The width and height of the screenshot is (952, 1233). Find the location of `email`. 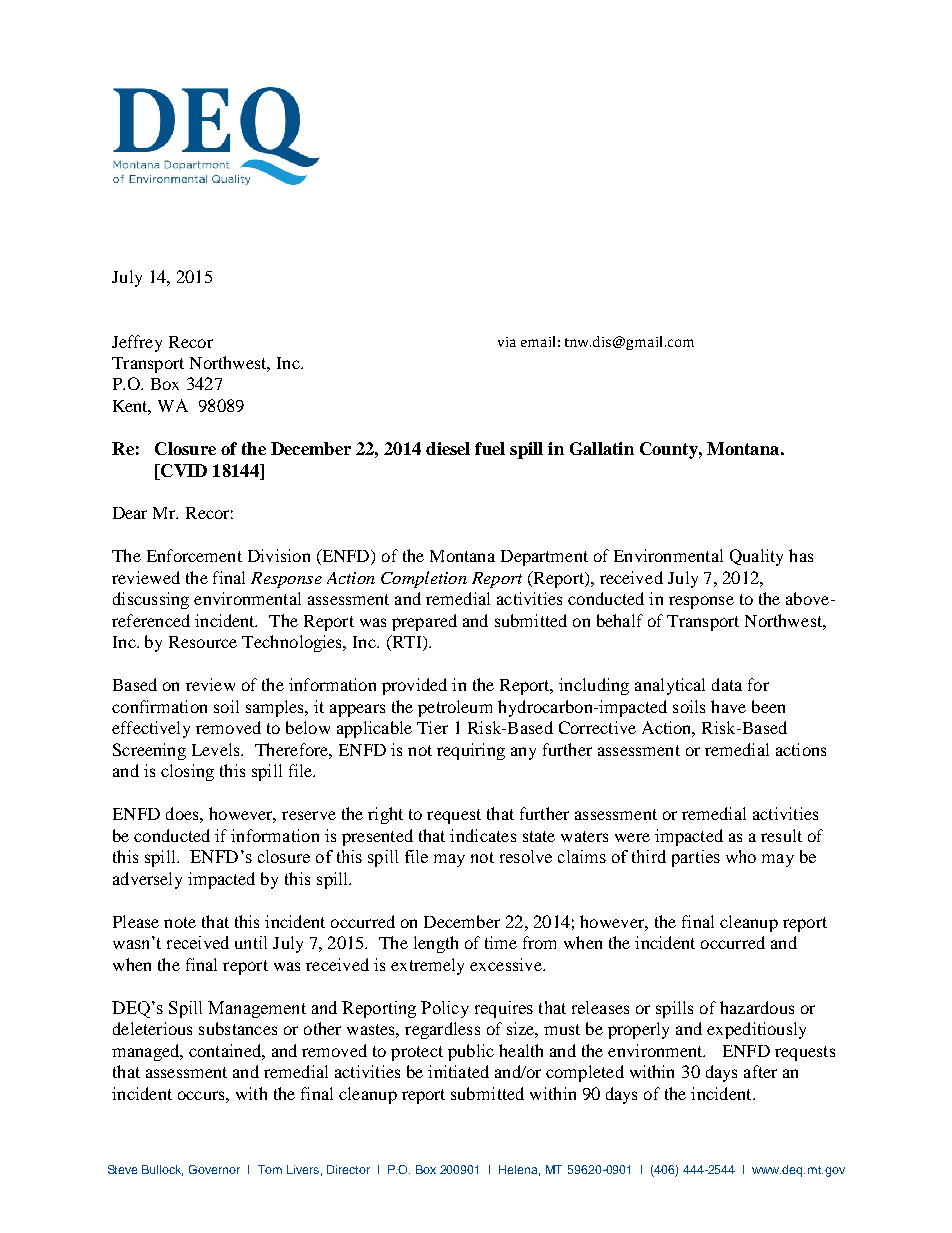

email is located at coordinates (538, 341).
